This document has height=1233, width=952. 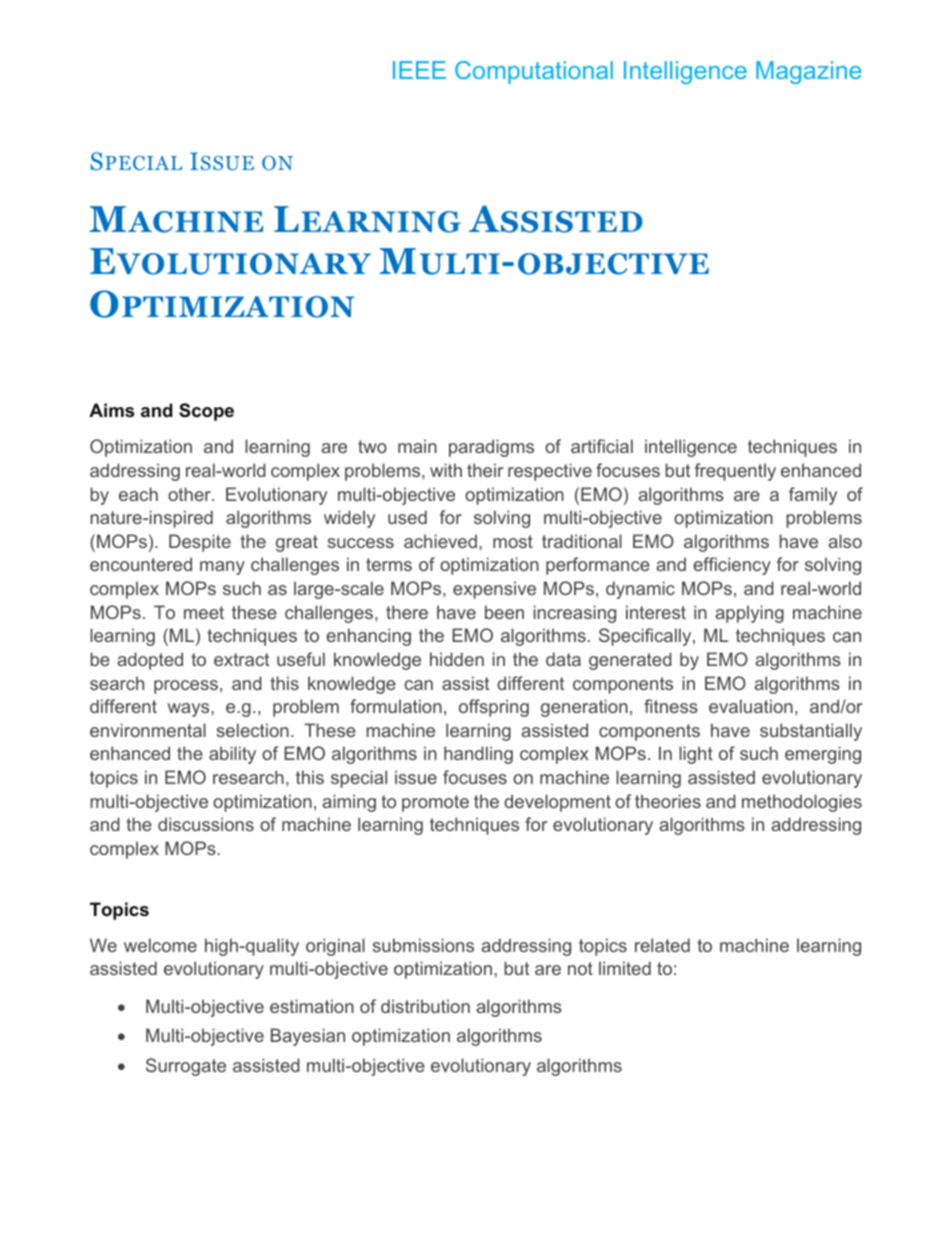 What do you see at coordinates (190, 710) in the document?
I see `ways` at bounding box center [190, 710].
